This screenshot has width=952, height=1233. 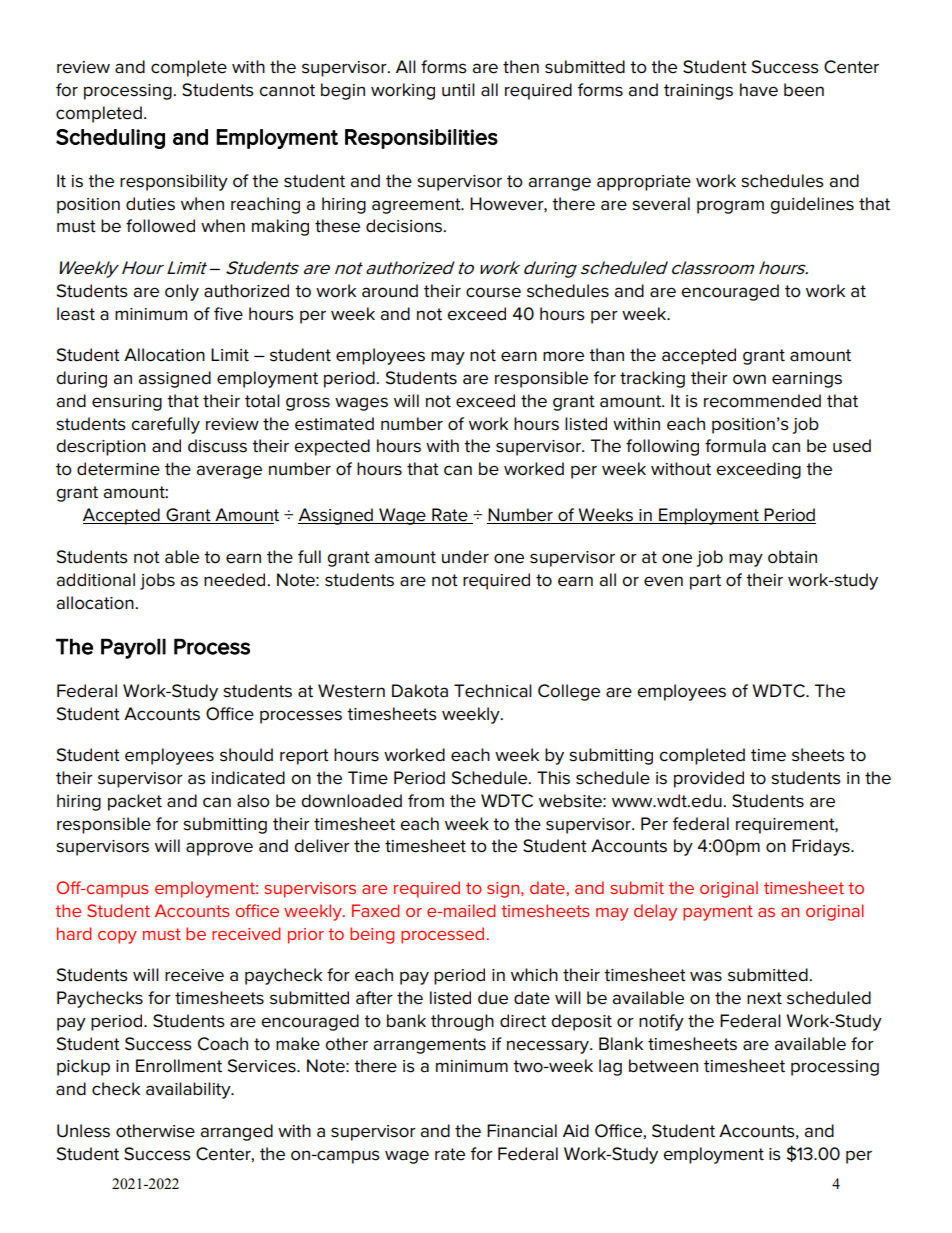 What do you see at coordinates (663, 1066) in the screenshot?
I see `between` at bounding box center [663, 1066].
